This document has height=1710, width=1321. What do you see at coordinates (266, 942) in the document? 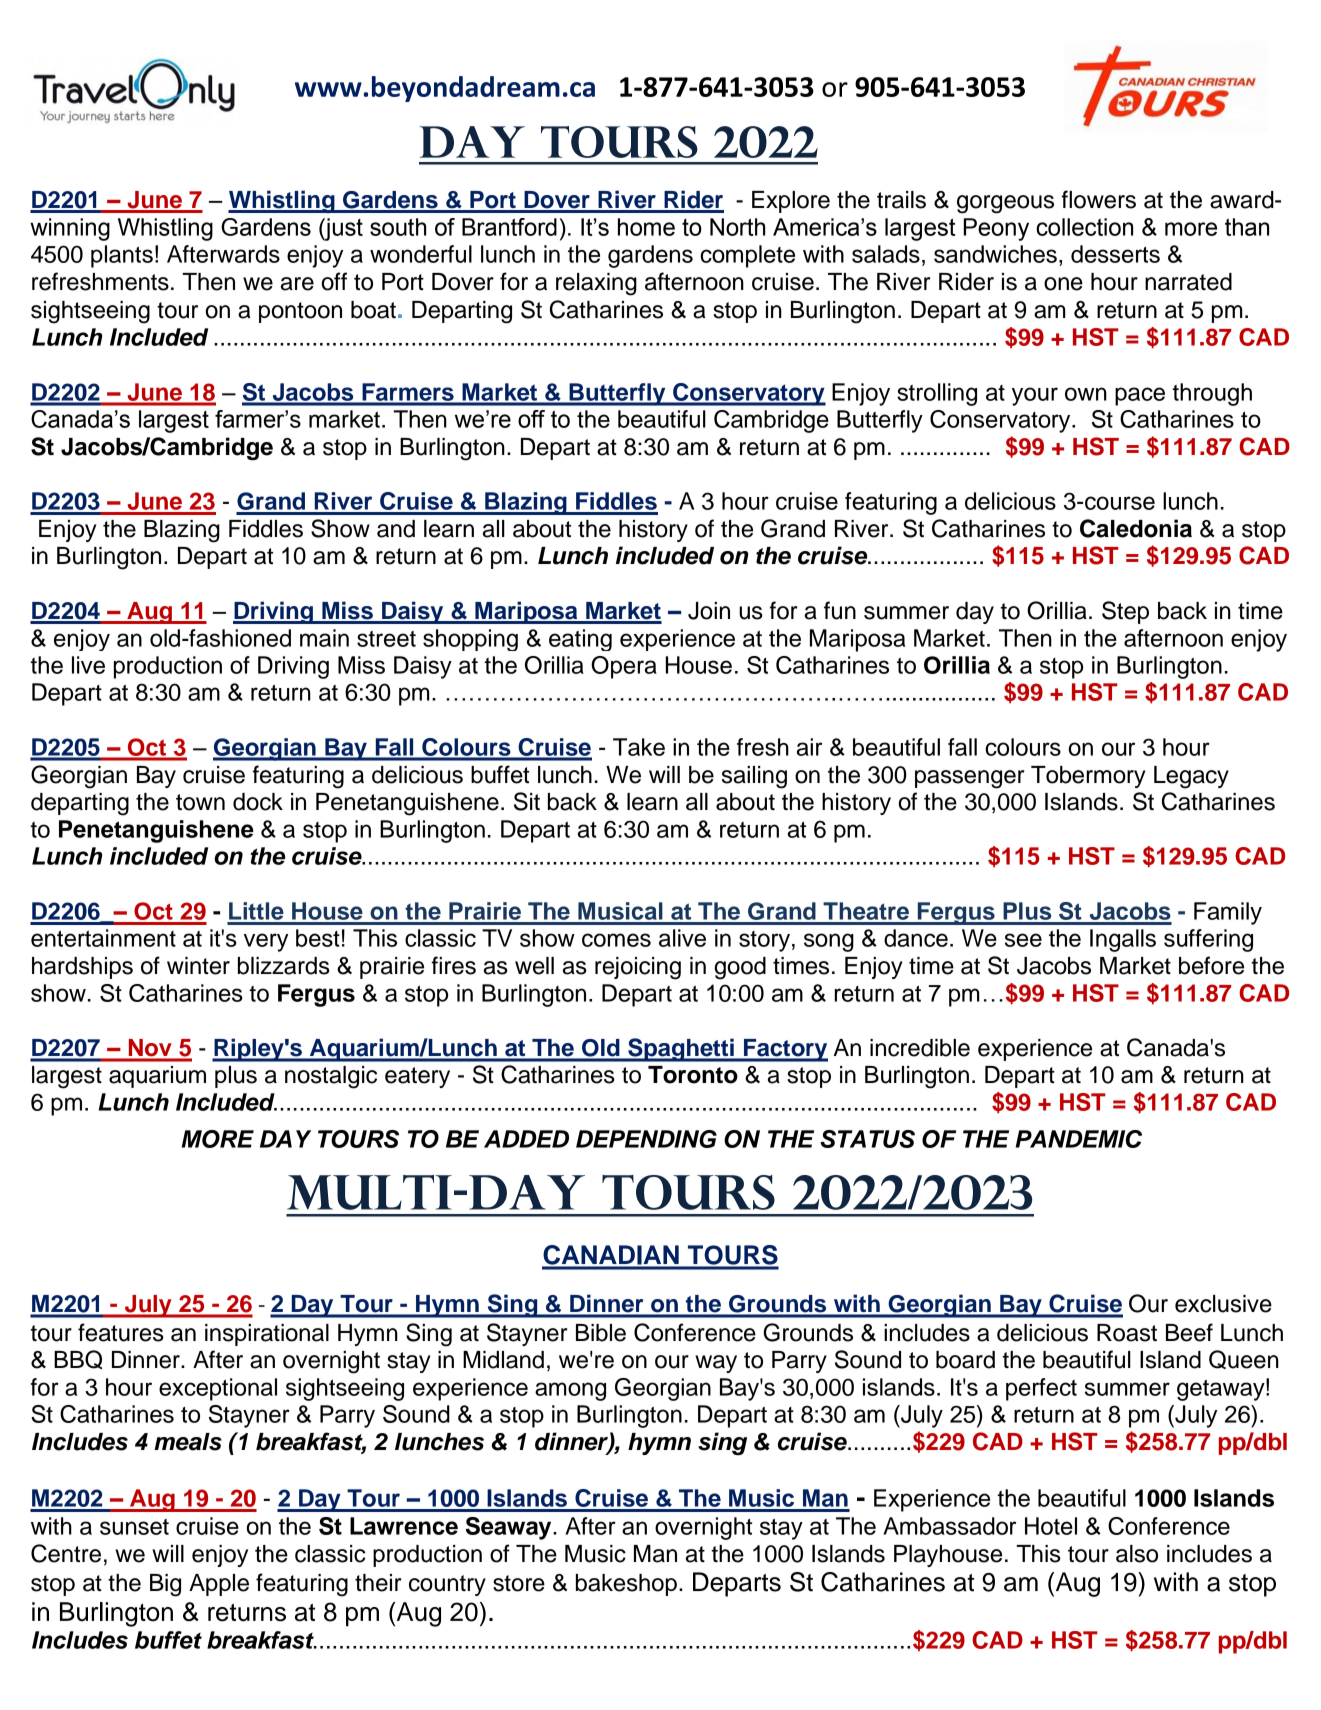
I see `very` at bounding box center [266, 942].
